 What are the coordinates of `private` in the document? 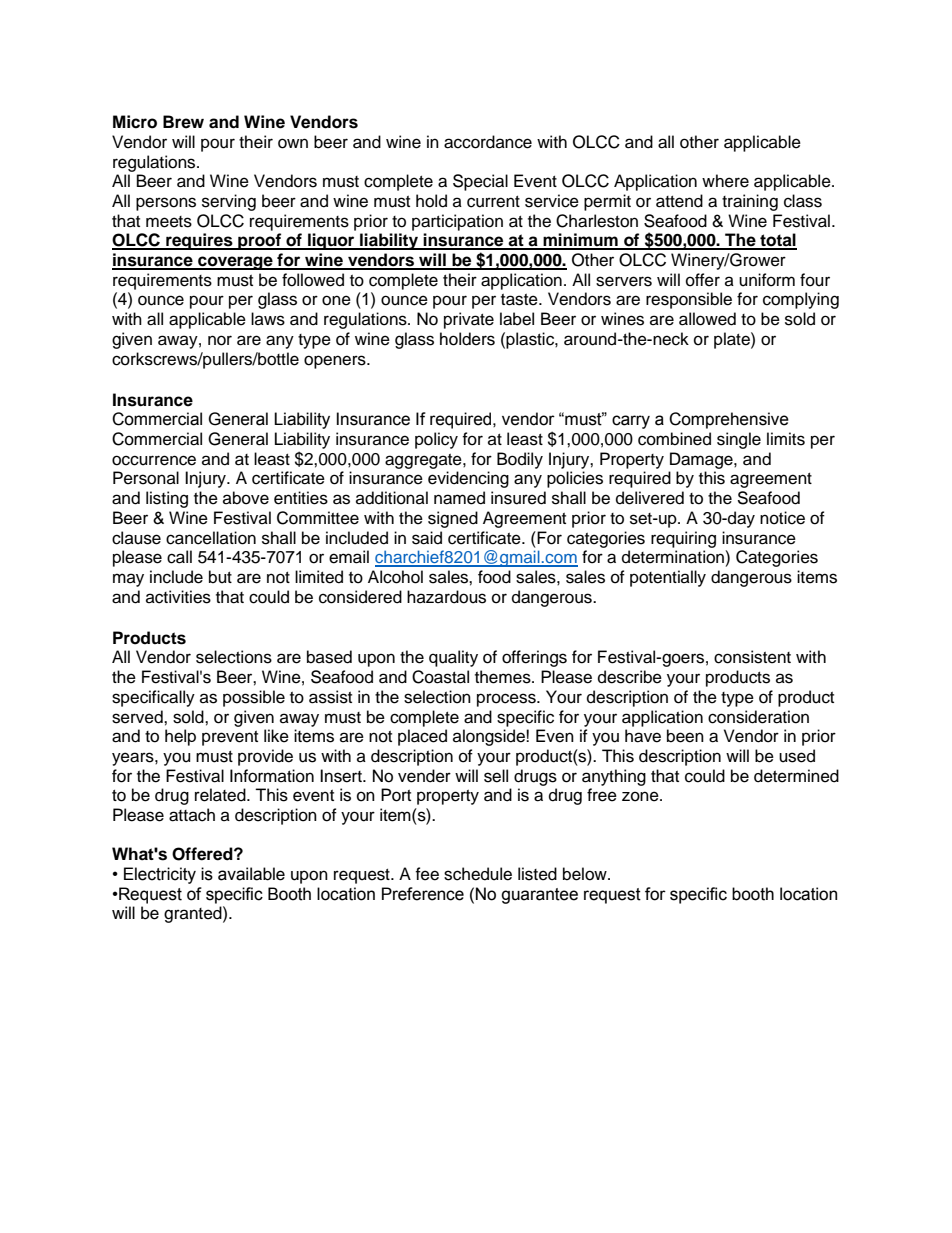 It's located at (469, 320).
